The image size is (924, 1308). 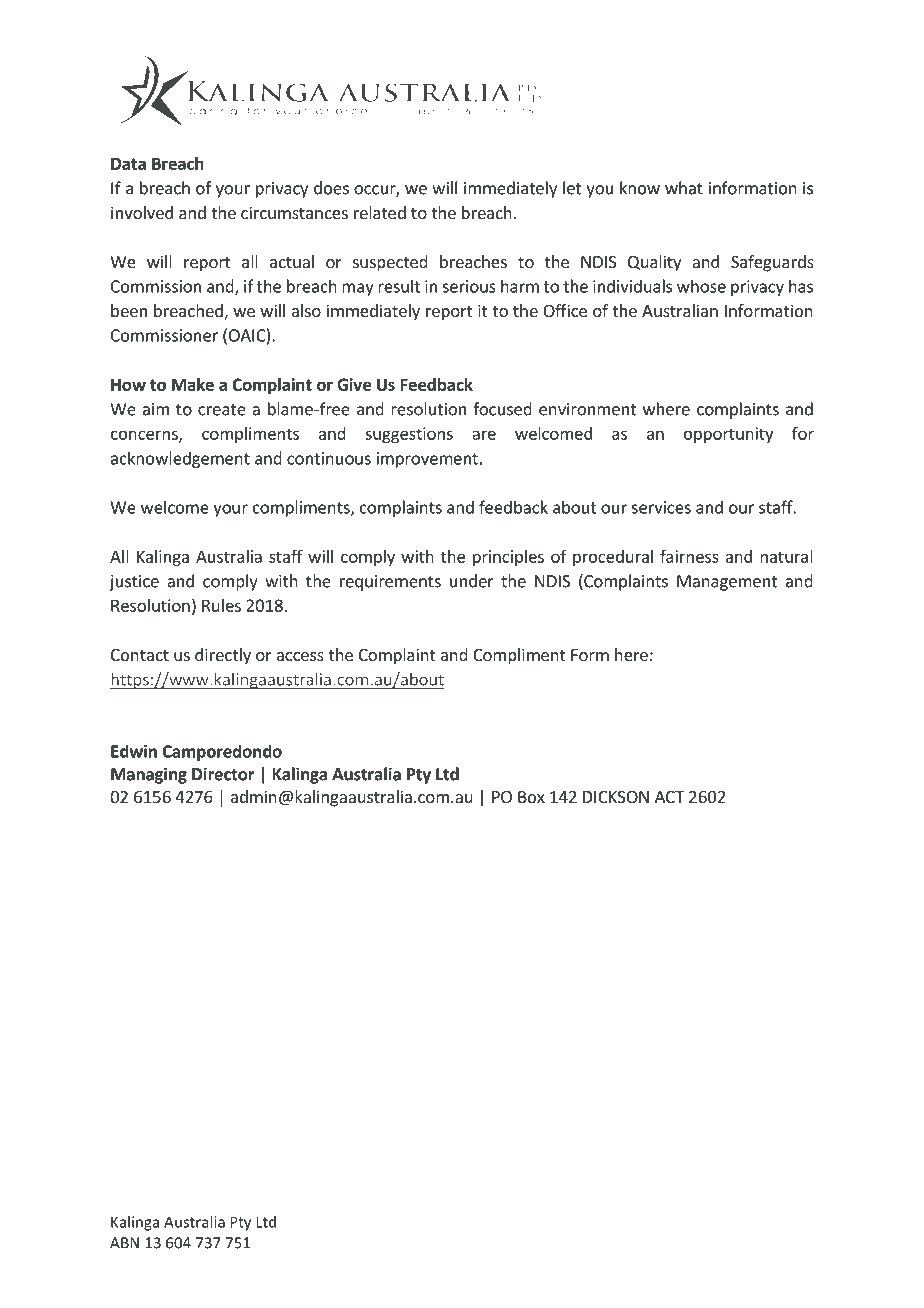 What do you see at coordinates (222, 410) in the screenshot?
I see `create` at bounding box center [222, 410].
